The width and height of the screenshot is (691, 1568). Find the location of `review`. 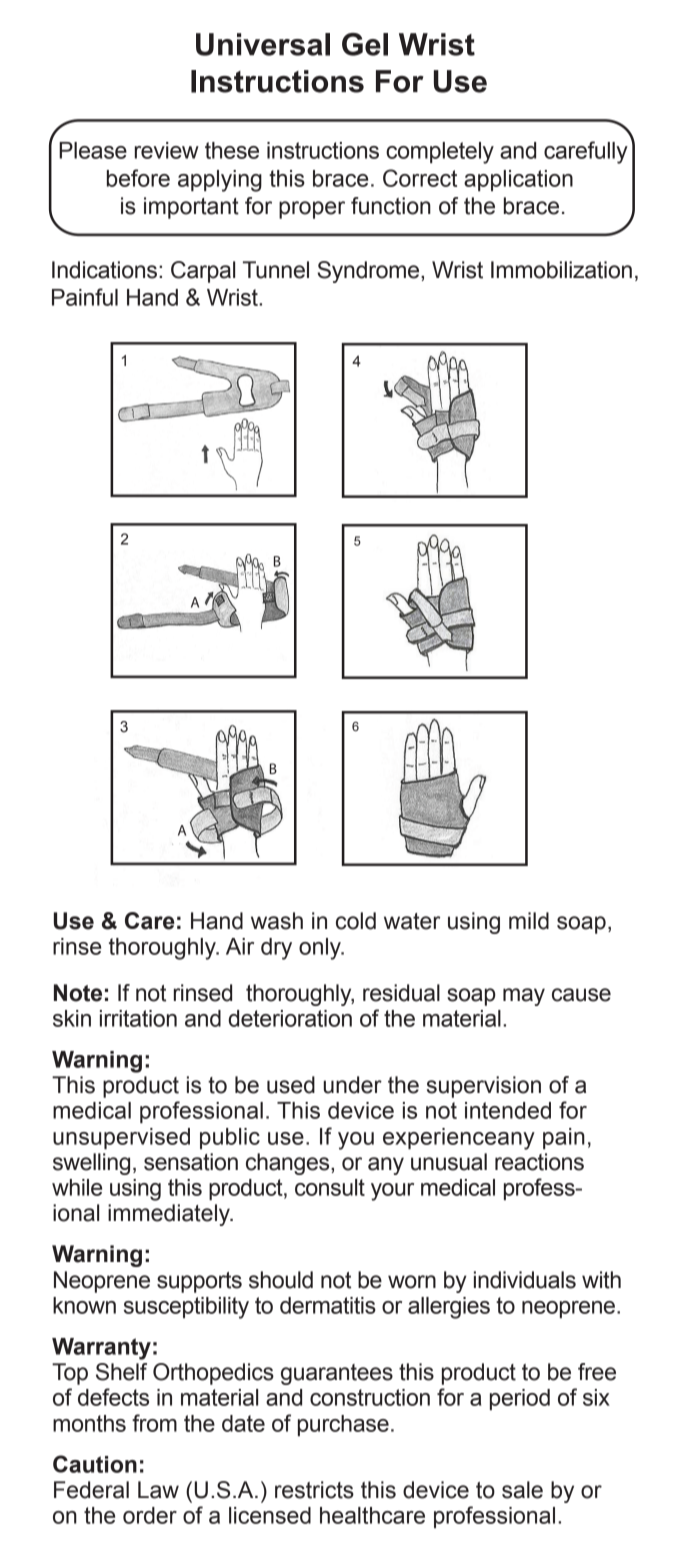

review is located at coordinates (167, 150).
